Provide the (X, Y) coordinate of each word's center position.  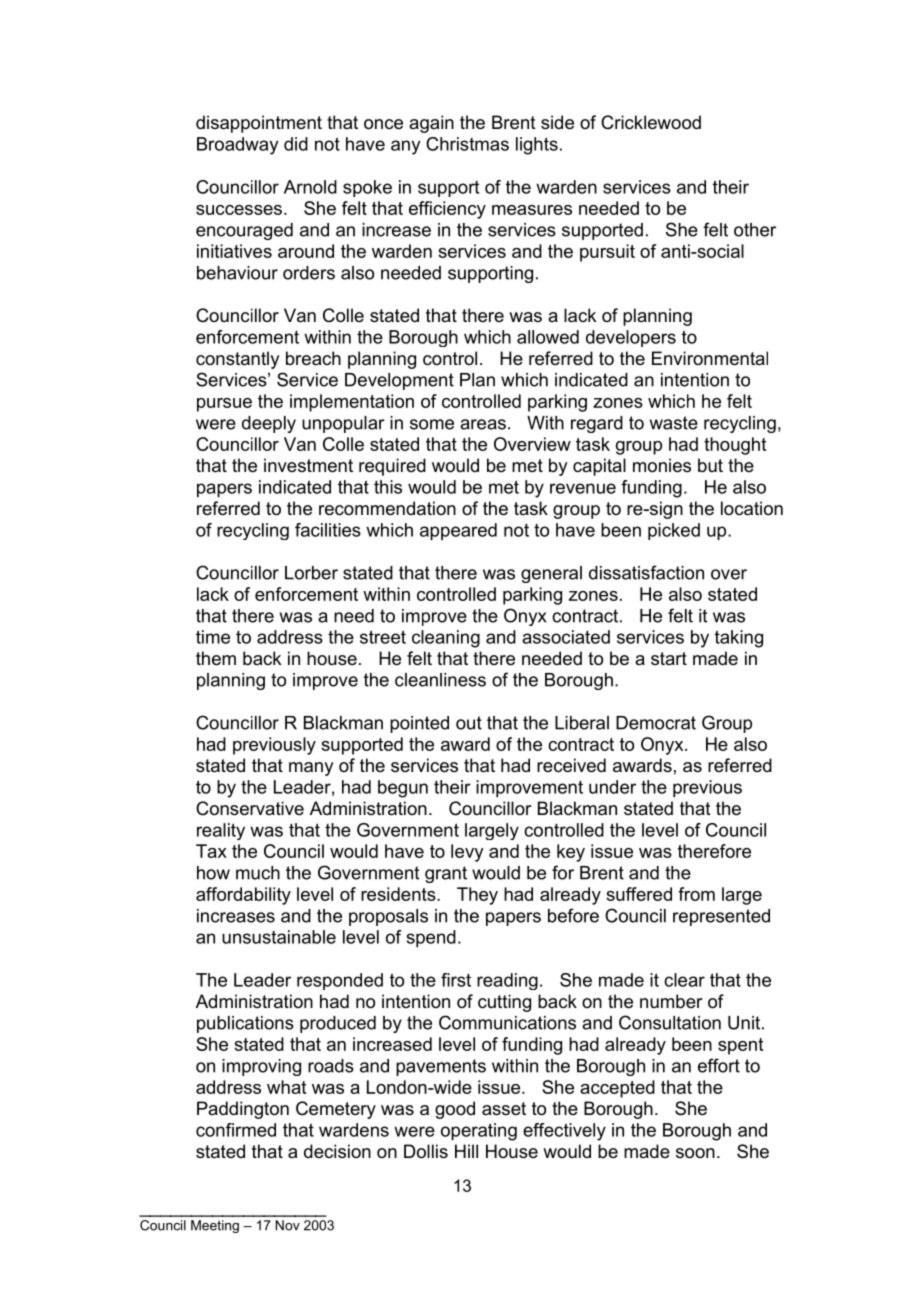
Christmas (467, 144)
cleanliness (440, 680)
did (296, 144)
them (216, 658)
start (669, 658)
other (755, 230)
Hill (466, 1151)
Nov (288, 1225)
